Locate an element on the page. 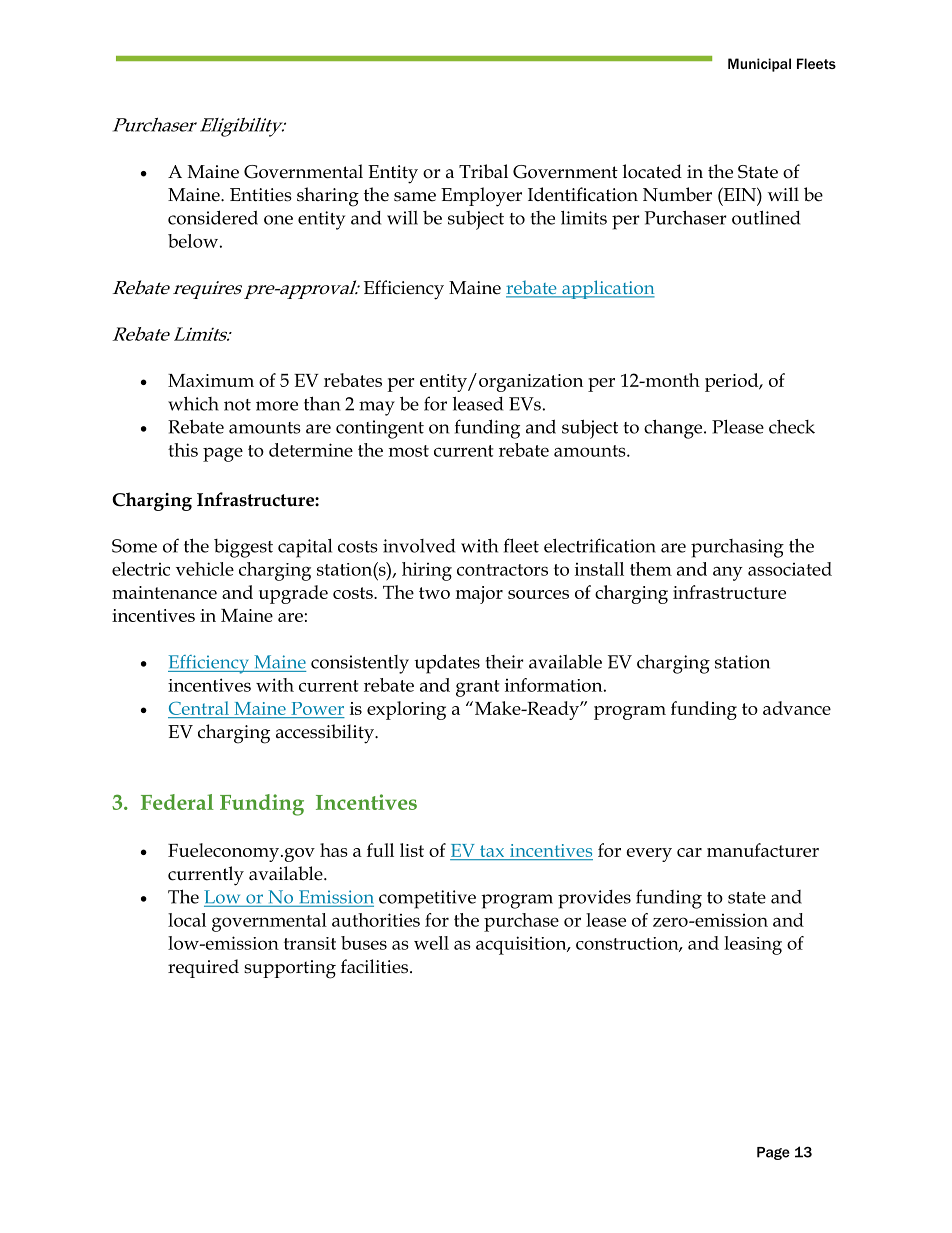 The image size is (952, 1233). biggest is located at coordinates (243, 548).
